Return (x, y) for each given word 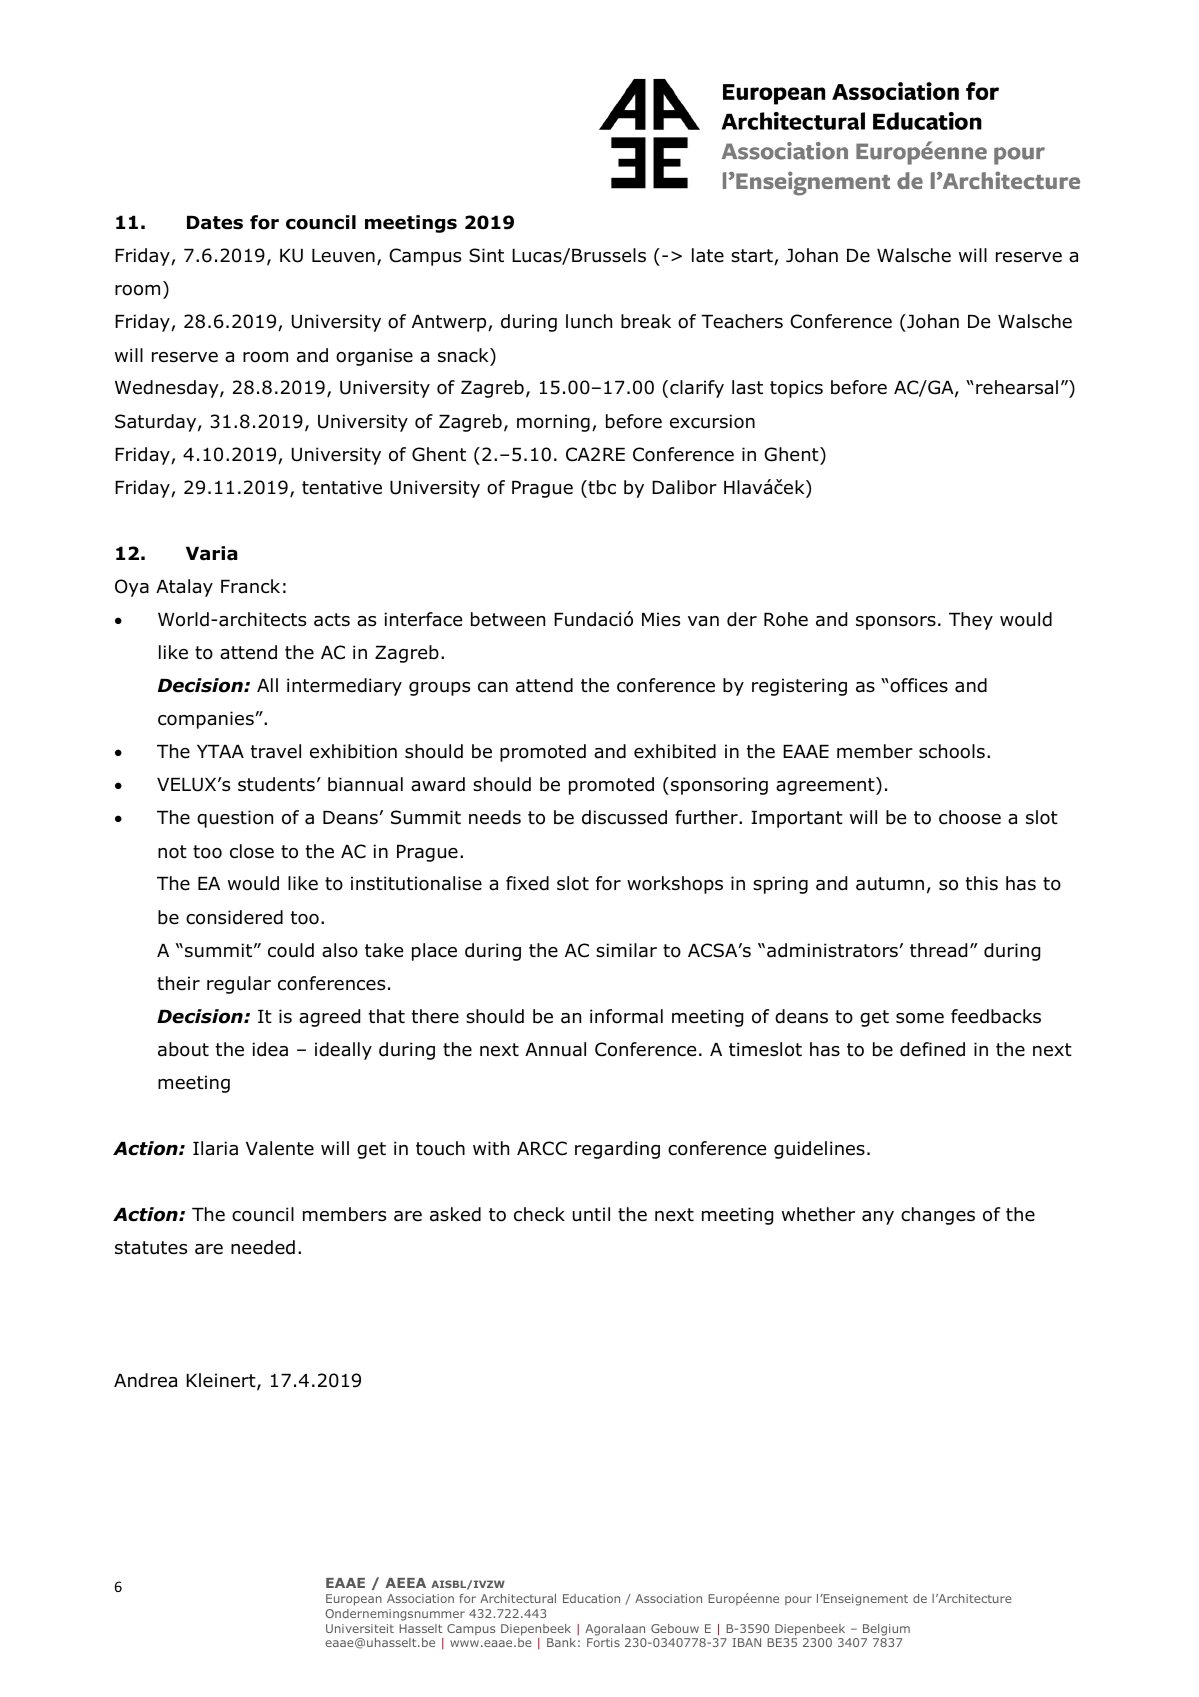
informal (626, 1016)
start (753, 257)
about (183, 1049)
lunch (589, 321)
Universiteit (360, 1628)
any (878, 1218)
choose (970, 817)
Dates (215, 223)
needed (263, 1247)
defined (932, 1049)
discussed (624, 817)
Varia (211, 553)
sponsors (896, 623)
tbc (601, 487)
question (235, 819)
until (591, 1214)
